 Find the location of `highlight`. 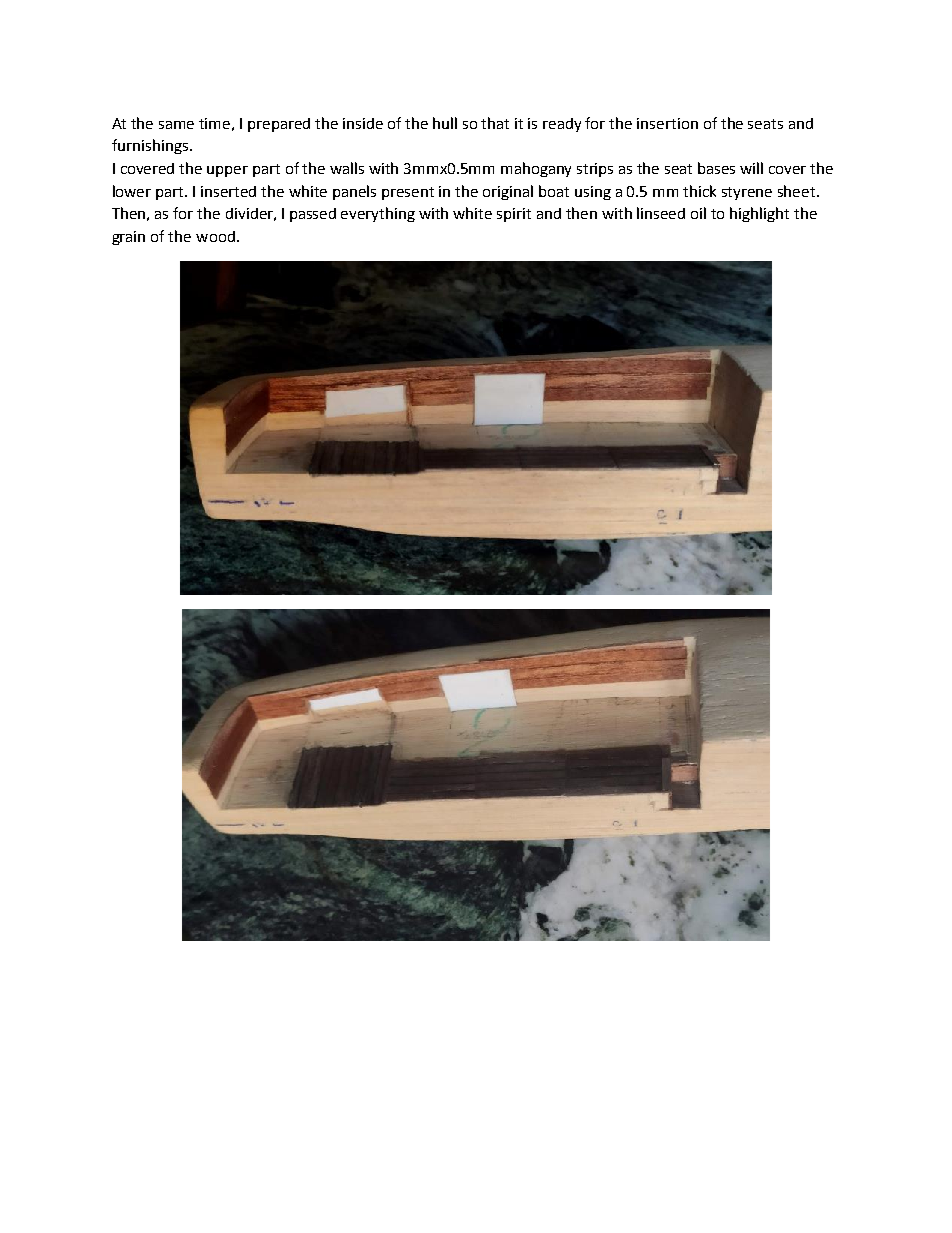

highlight is located at coordinates (759, 214).
